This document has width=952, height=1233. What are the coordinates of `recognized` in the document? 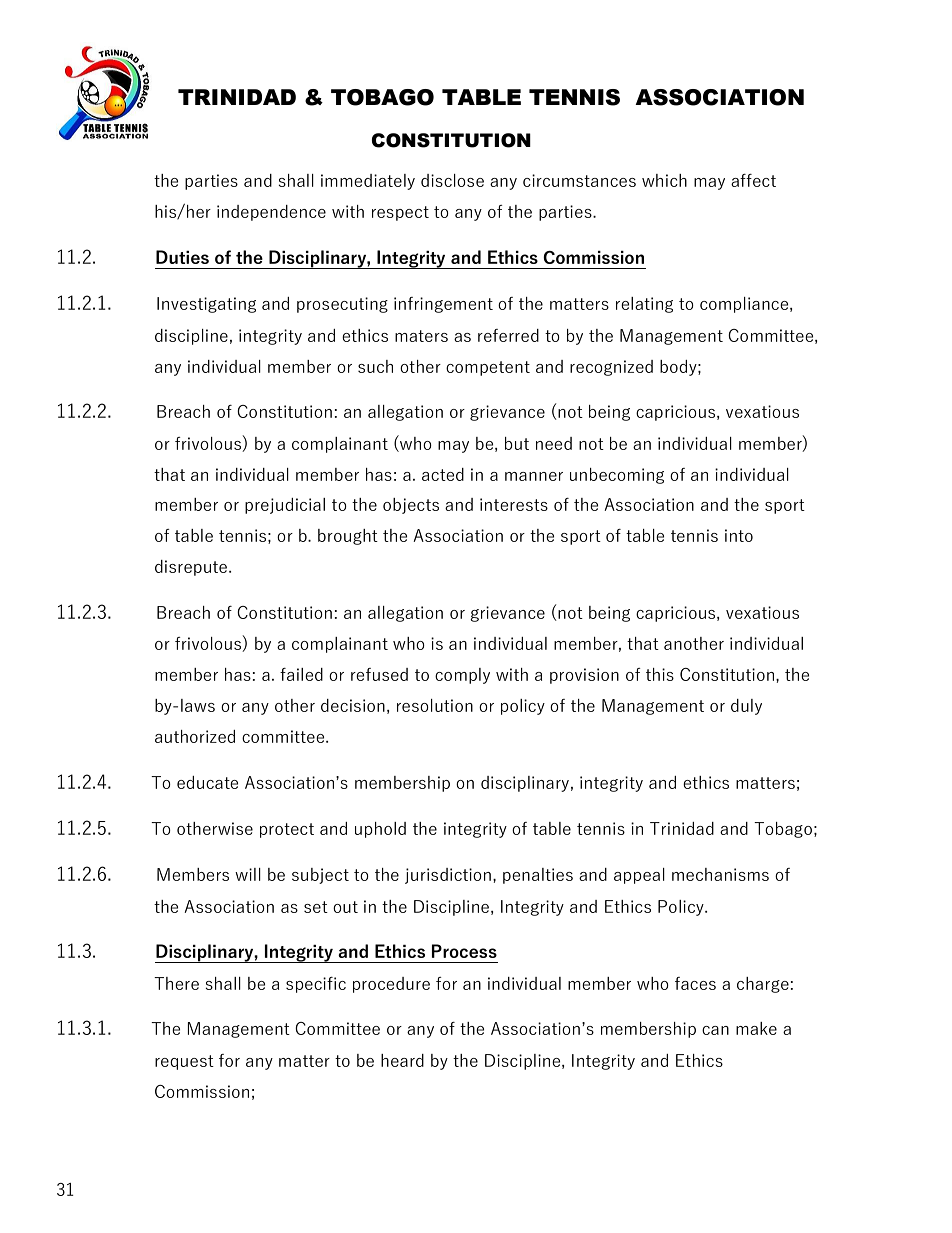 It's located at (611, 368).
